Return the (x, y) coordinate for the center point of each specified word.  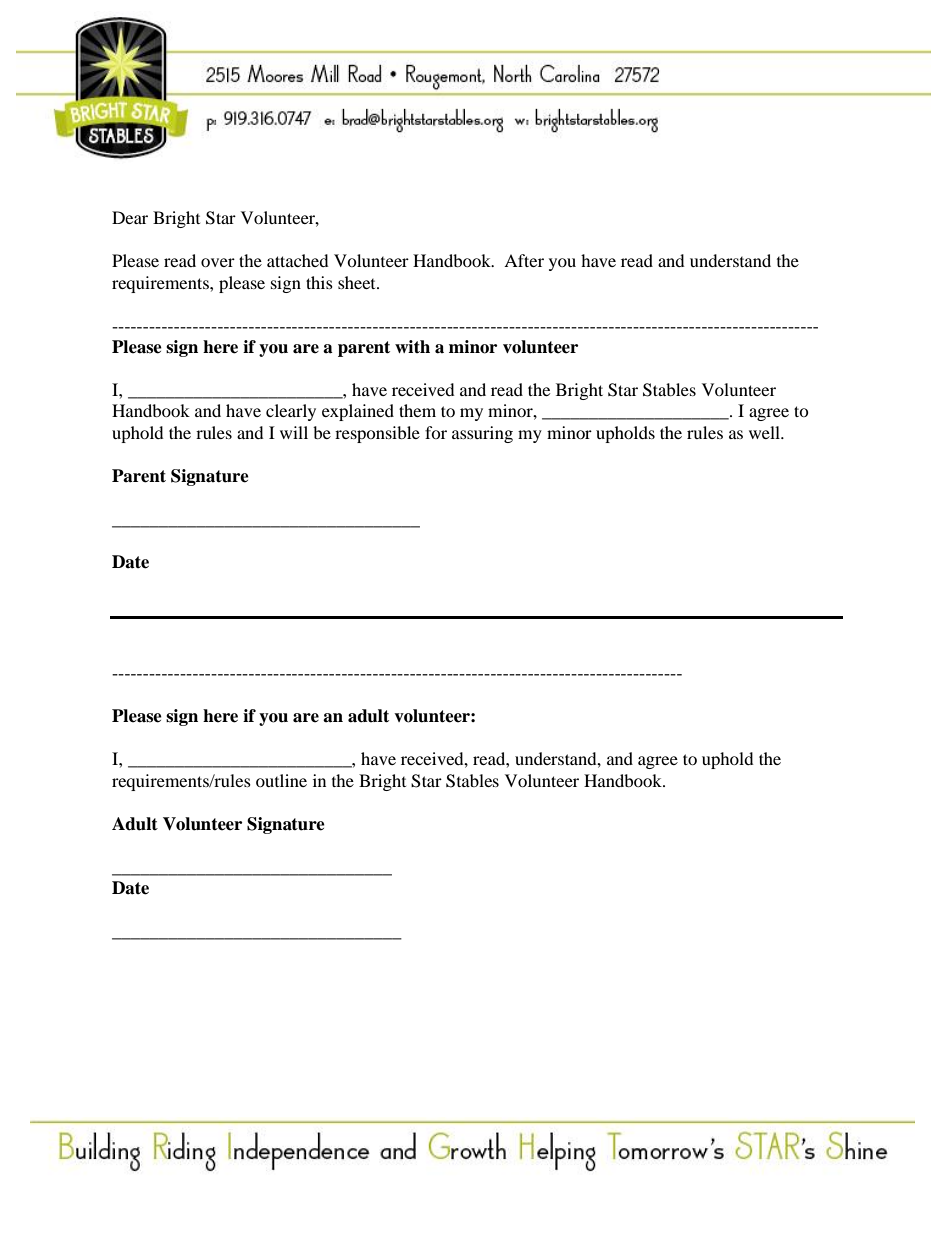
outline (281, 780)
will (294, 432)
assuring (482, 434)
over (218, 262)
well (766, 432)
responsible (377, 434)
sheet (358, 282)
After (524, 260)
